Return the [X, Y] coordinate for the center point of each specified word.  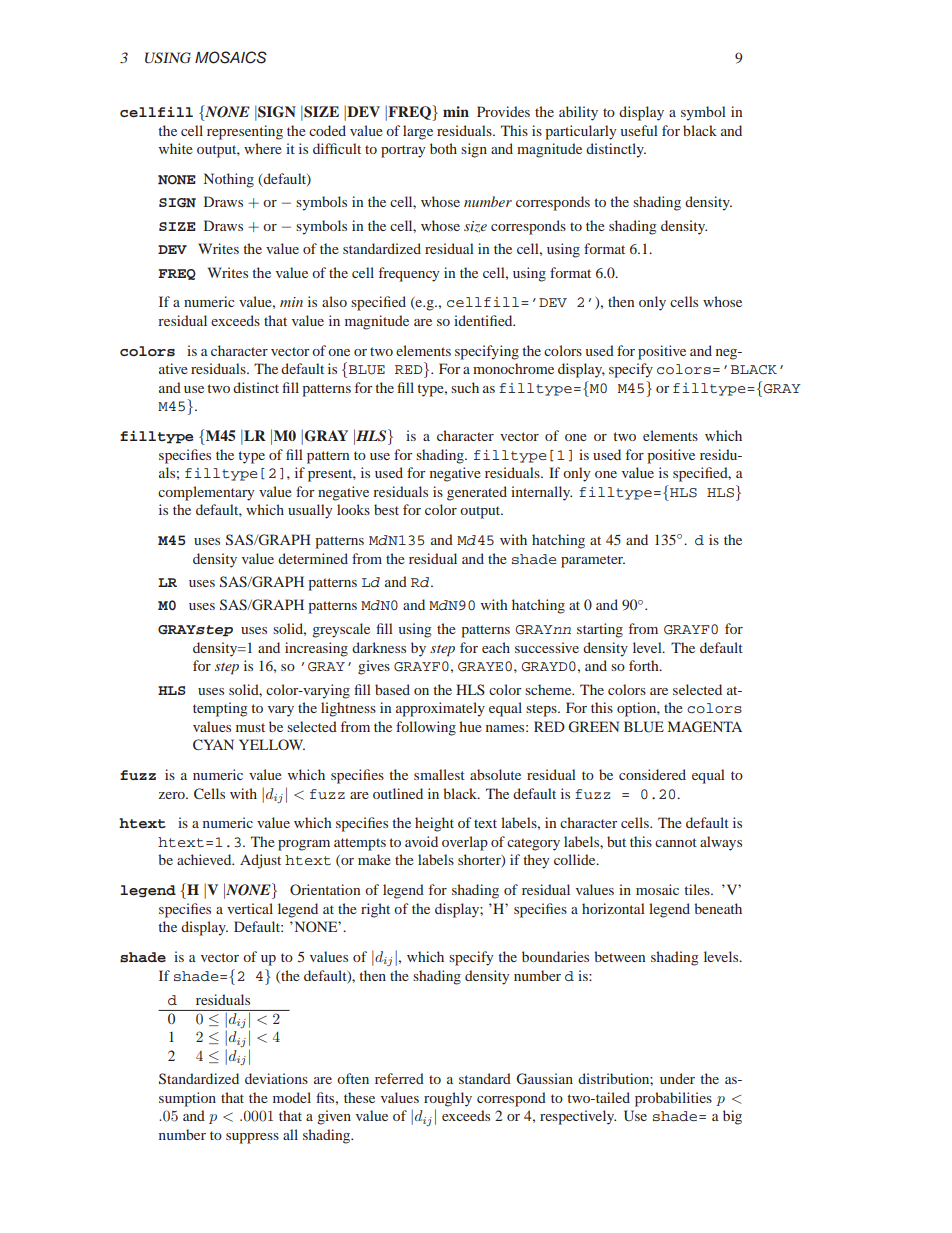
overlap [465, 843]
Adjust [260, 861]
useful [639, 130]
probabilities [673, 1099]
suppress [252, 1138]
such [465, 387]
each [496, 647]
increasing [316, 649]
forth [645, 665]
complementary [206, 493]
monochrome [513, 368]
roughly [448, 1099]
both [443, 148]
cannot [676, 842]
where [263, 148]
